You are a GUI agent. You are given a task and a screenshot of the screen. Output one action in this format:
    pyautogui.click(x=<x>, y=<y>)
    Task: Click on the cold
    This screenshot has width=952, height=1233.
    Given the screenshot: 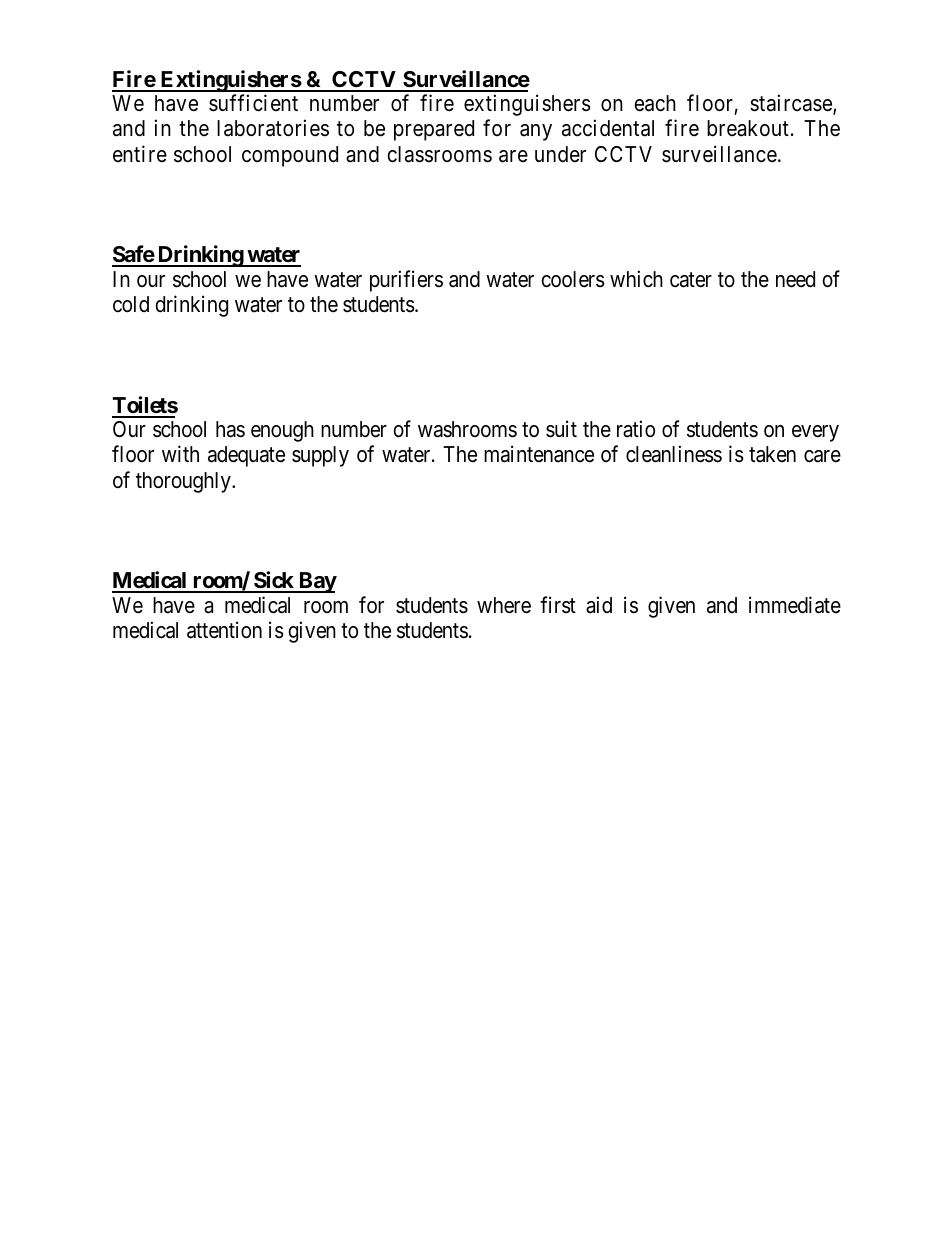 What is the action you would take?
    pyautogui.click(x=131, y=304)
